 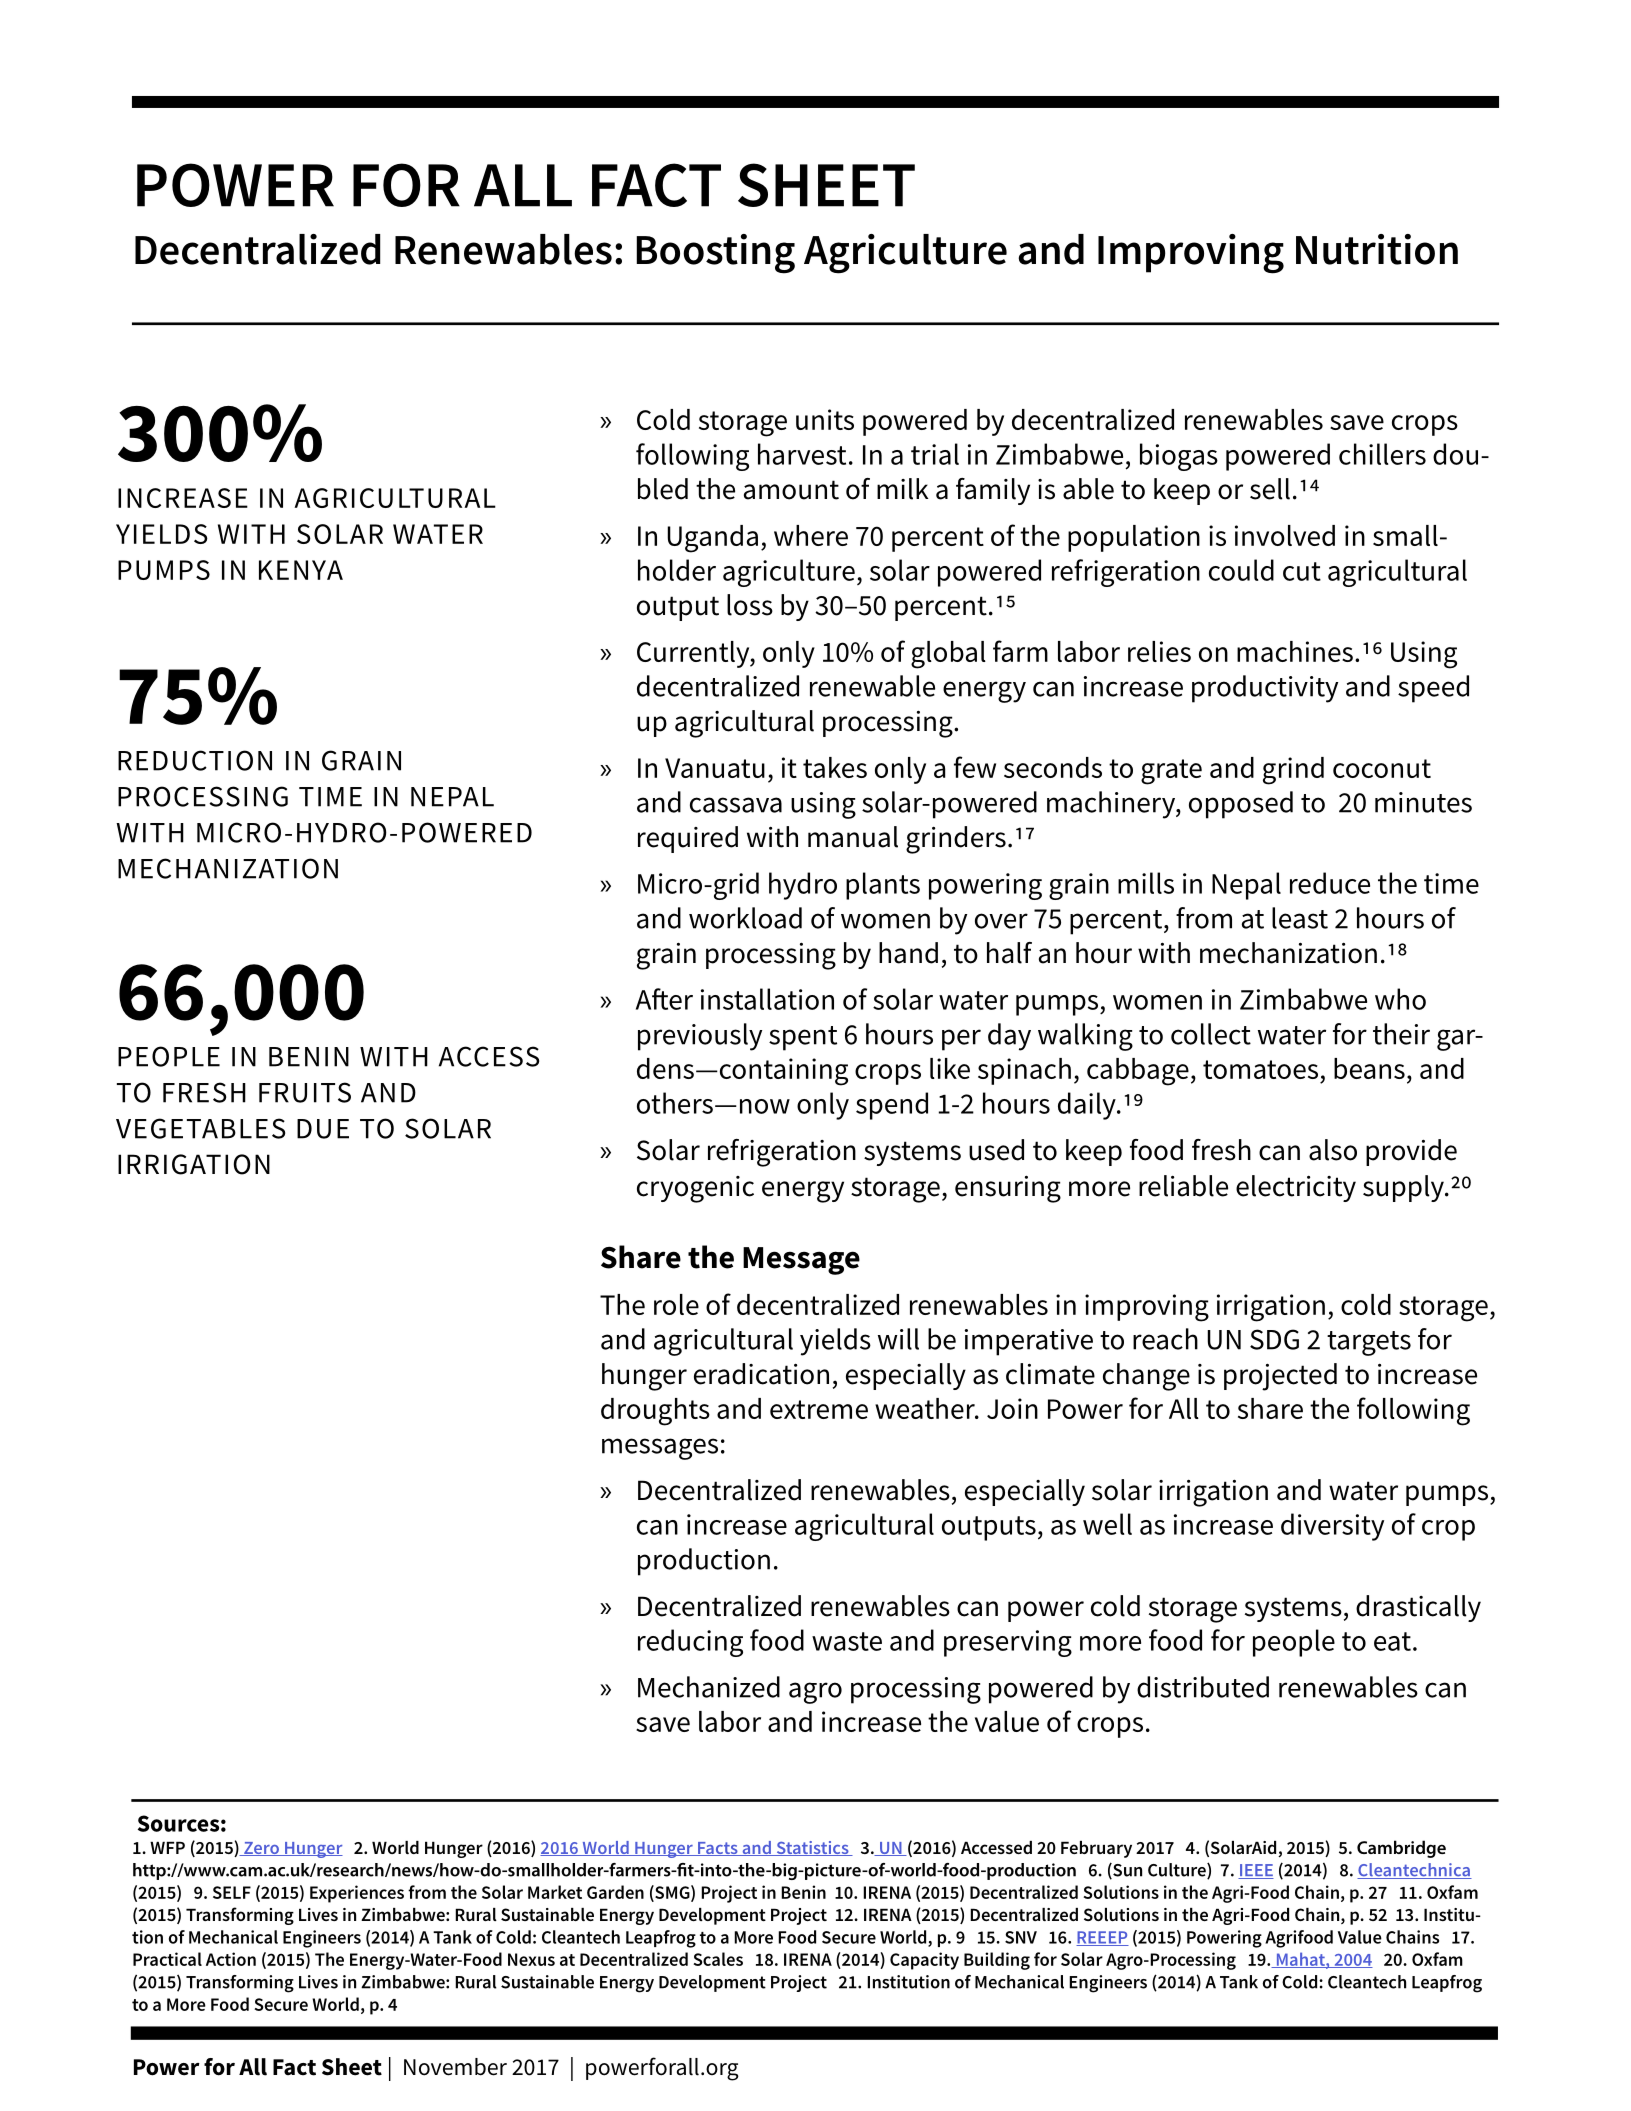 What do you see at coordinates (455, 2067) in the image?
I see `November` at bounding box center [455, 2067].
